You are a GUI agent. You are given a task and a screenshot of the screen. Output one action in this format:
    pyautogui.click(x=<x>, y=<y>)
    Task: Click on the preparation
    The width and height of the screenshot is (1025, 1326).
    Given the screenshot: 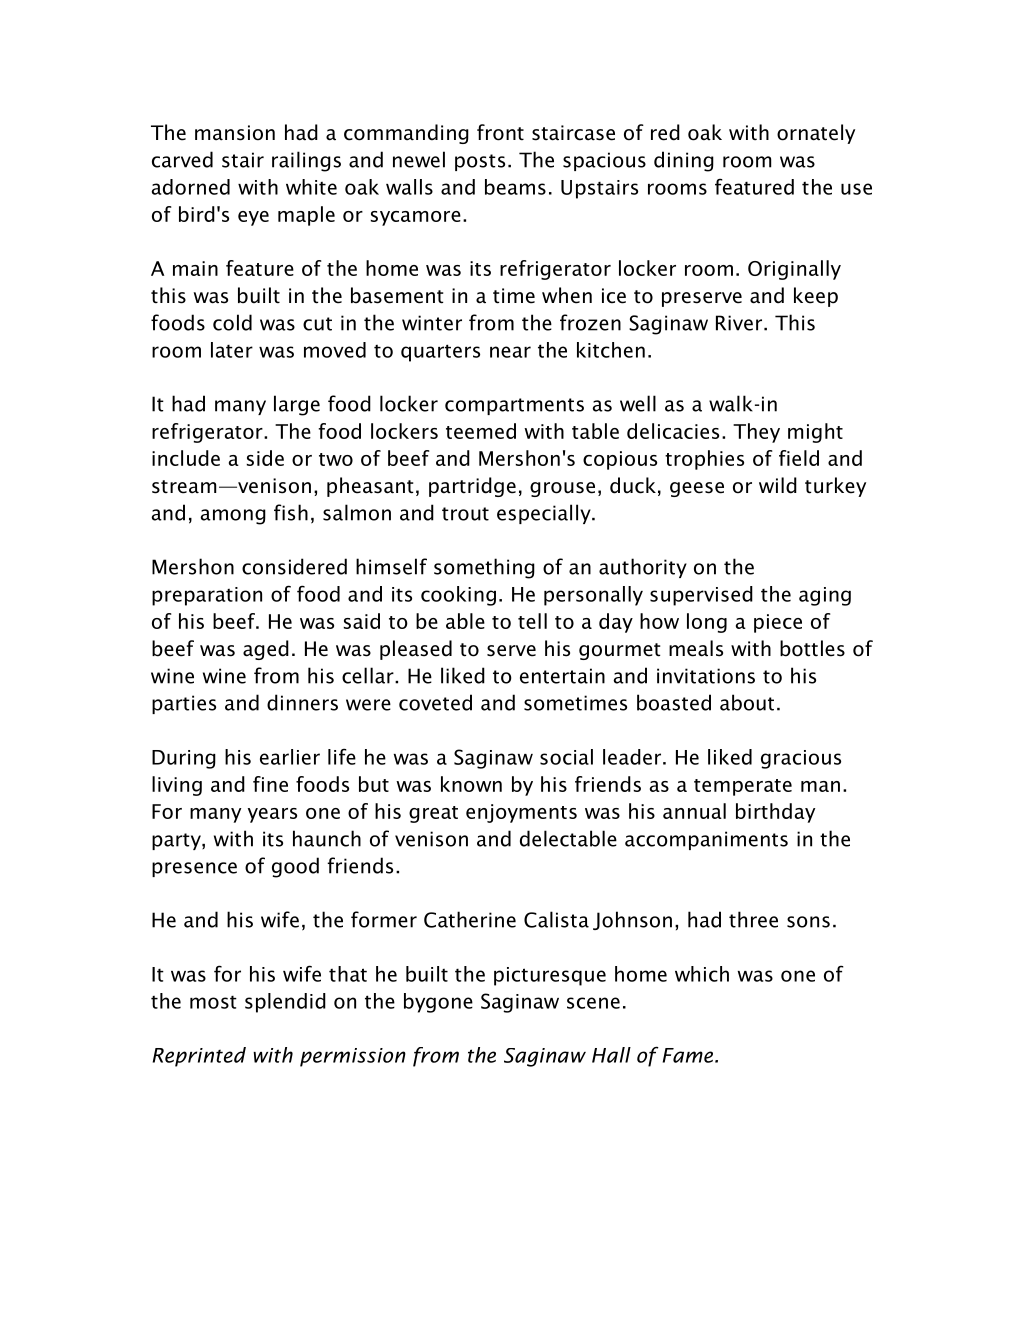 What is the action you would take?
    pyautogui.click(x=207, y=596)
